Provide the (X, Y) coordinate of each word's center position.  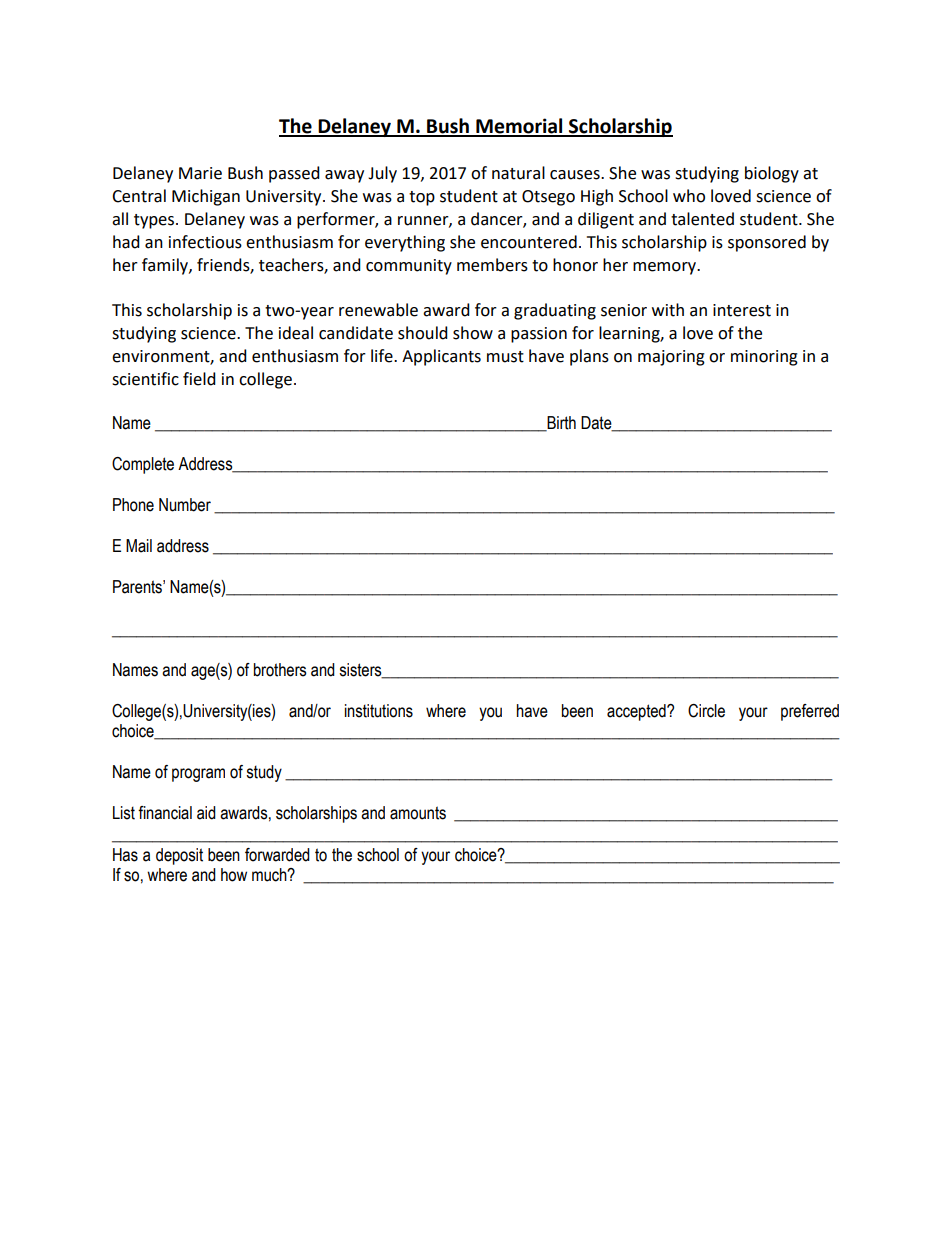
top (422, 198)
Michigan (206, 197)
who (689, 196)
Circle (706, 711)
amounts (418, 813)
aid (206, 813)
